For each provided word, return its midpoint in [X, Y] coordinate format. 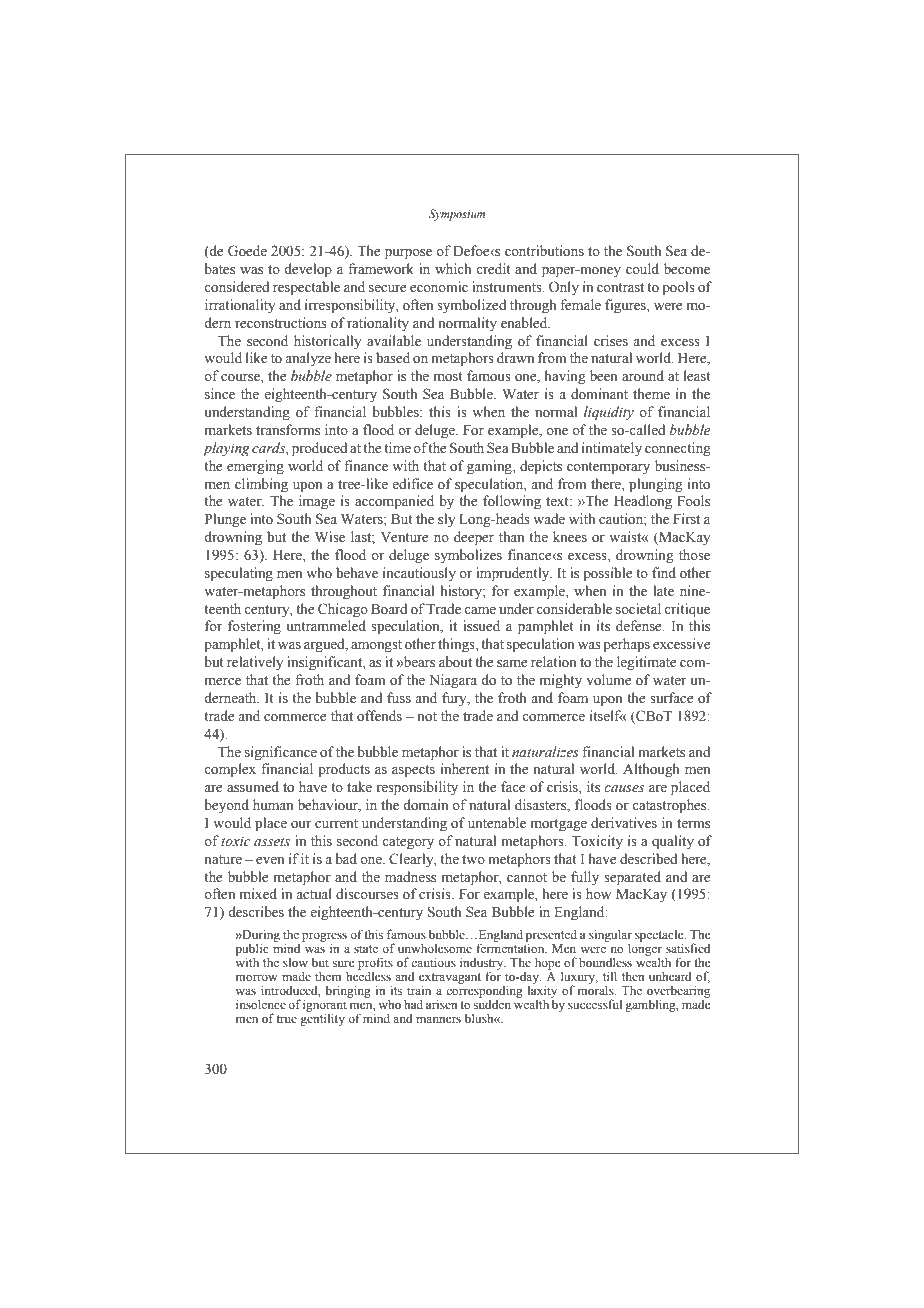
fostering [254, 627]
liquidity [609, 413]
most [448, 377]
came [480, 610]
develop [308, 270]
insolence [261, 1004]
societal [638, 609]
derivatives [624, 823]
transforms [288, 430]
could [642, 268]
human [273, 804]
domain [425, 805]
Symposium [457, 215]
